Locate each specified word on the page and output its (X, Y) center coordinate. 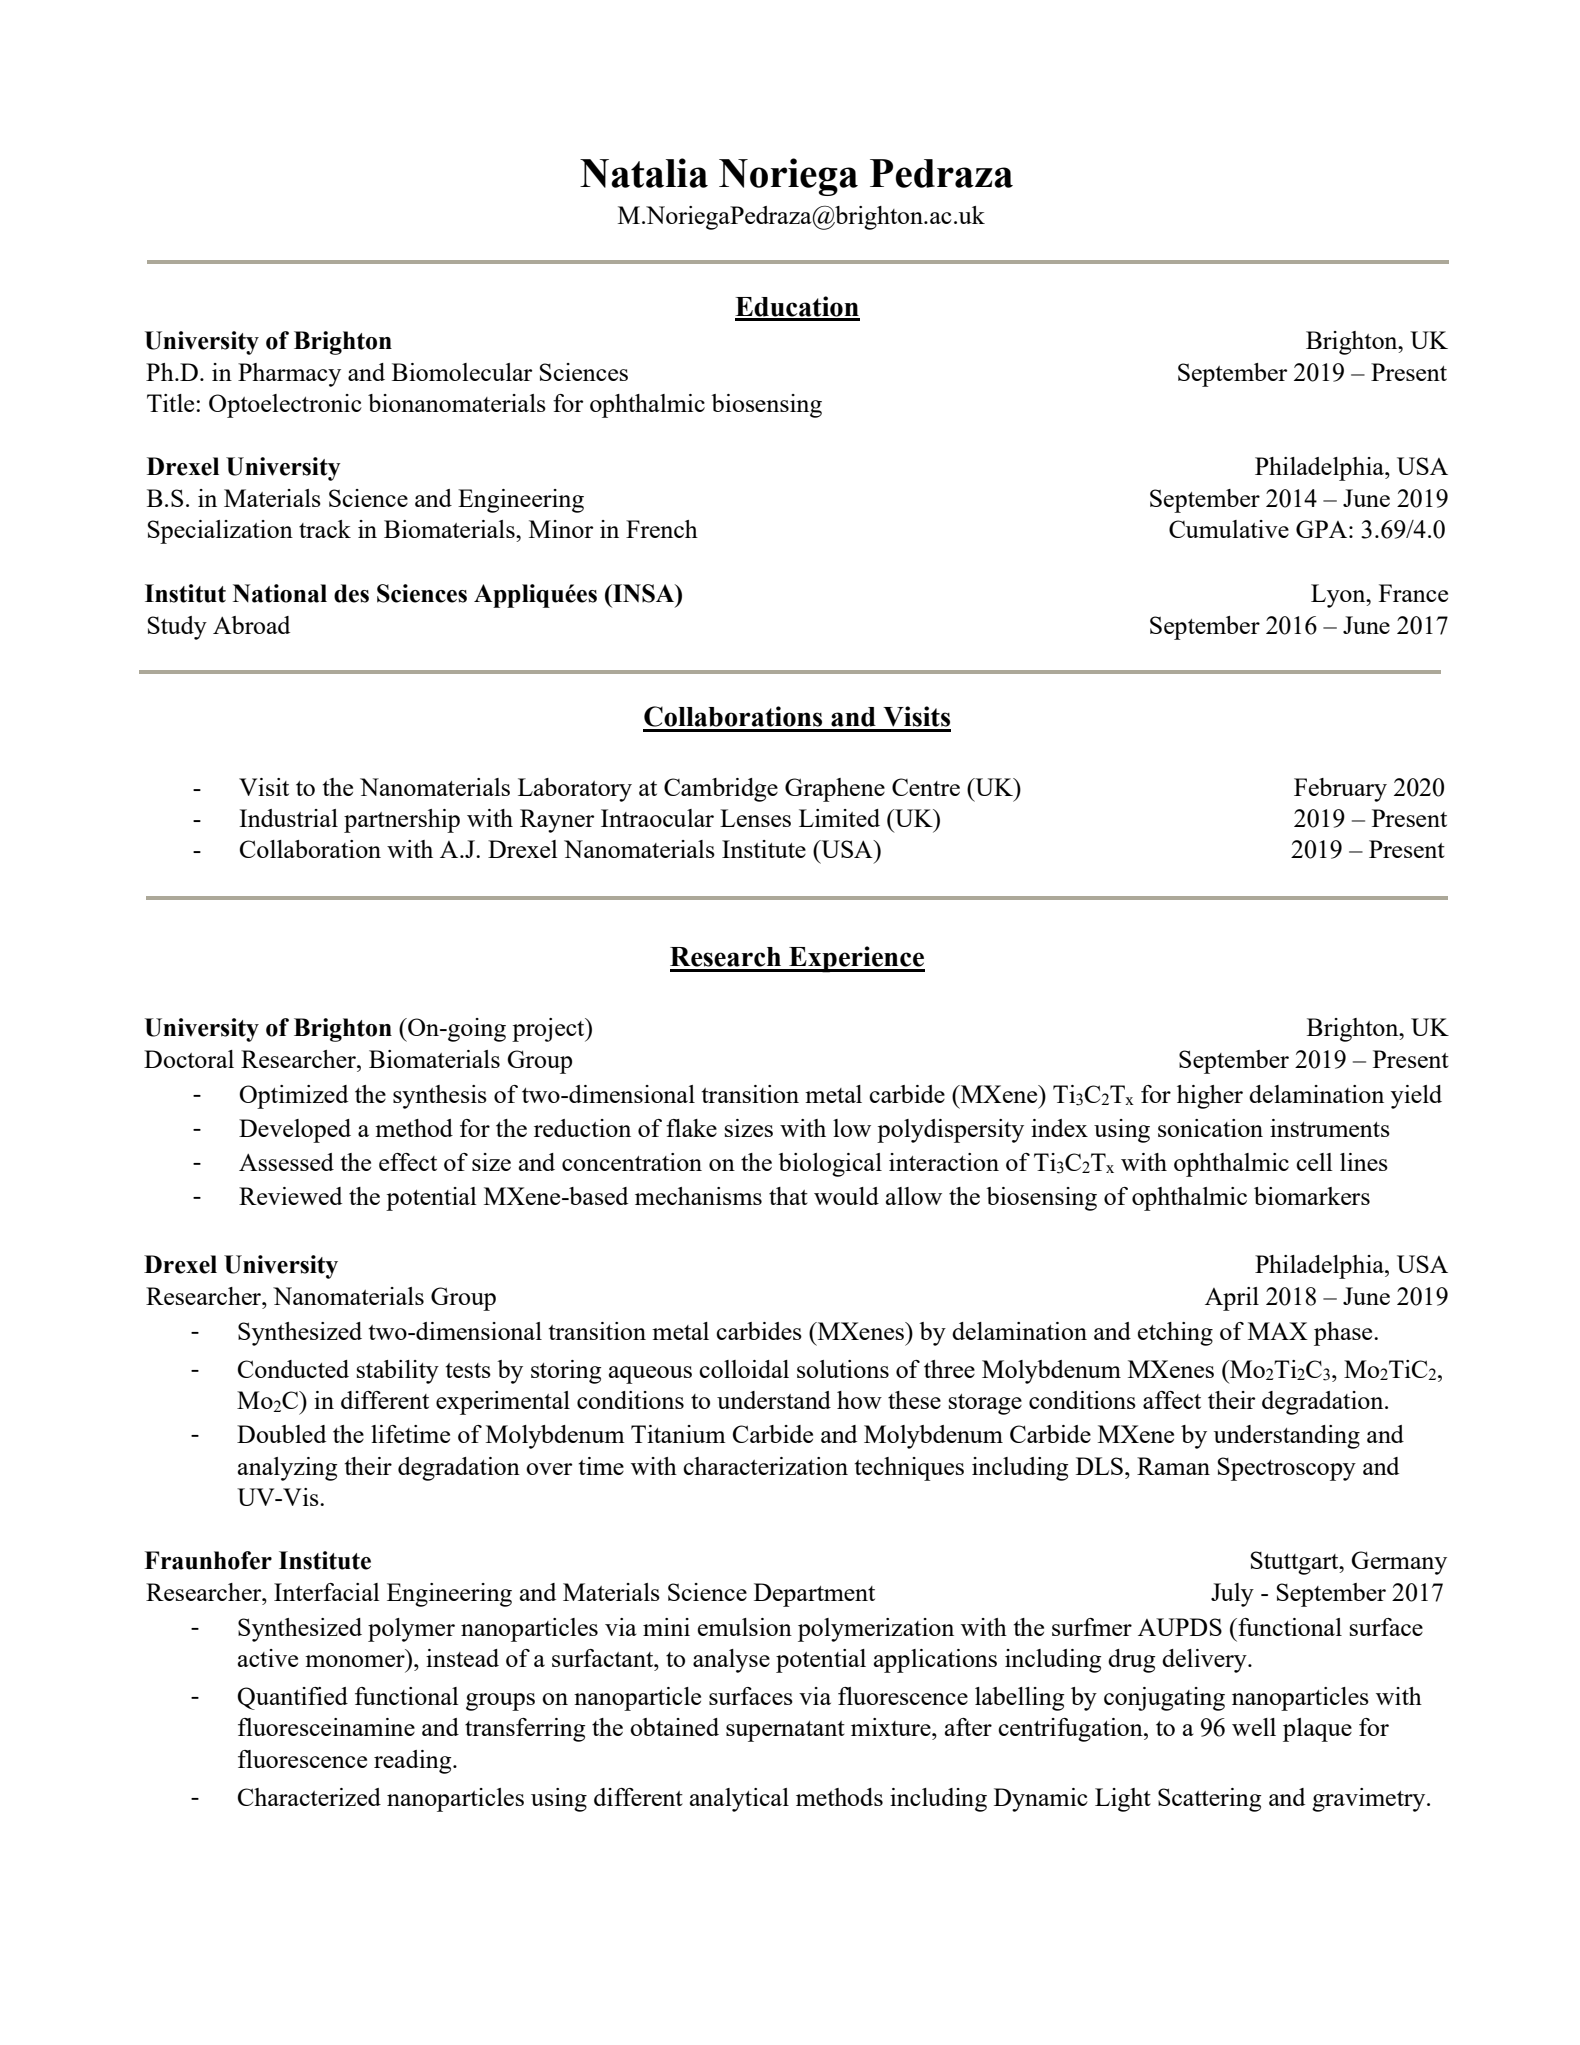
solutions (843, 1369)
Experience (856, 959)
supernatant (785, 1731)
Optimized (293, 1097)
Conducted (293, 1369)
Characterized (309, 1797)
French (662, 529)
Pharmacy (289, 375)
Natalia (644, 173)
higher (1210, 1097)
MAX (1278, 1331)
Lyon (1339, 596)
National (280, 593)
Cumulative (1229, 529)
